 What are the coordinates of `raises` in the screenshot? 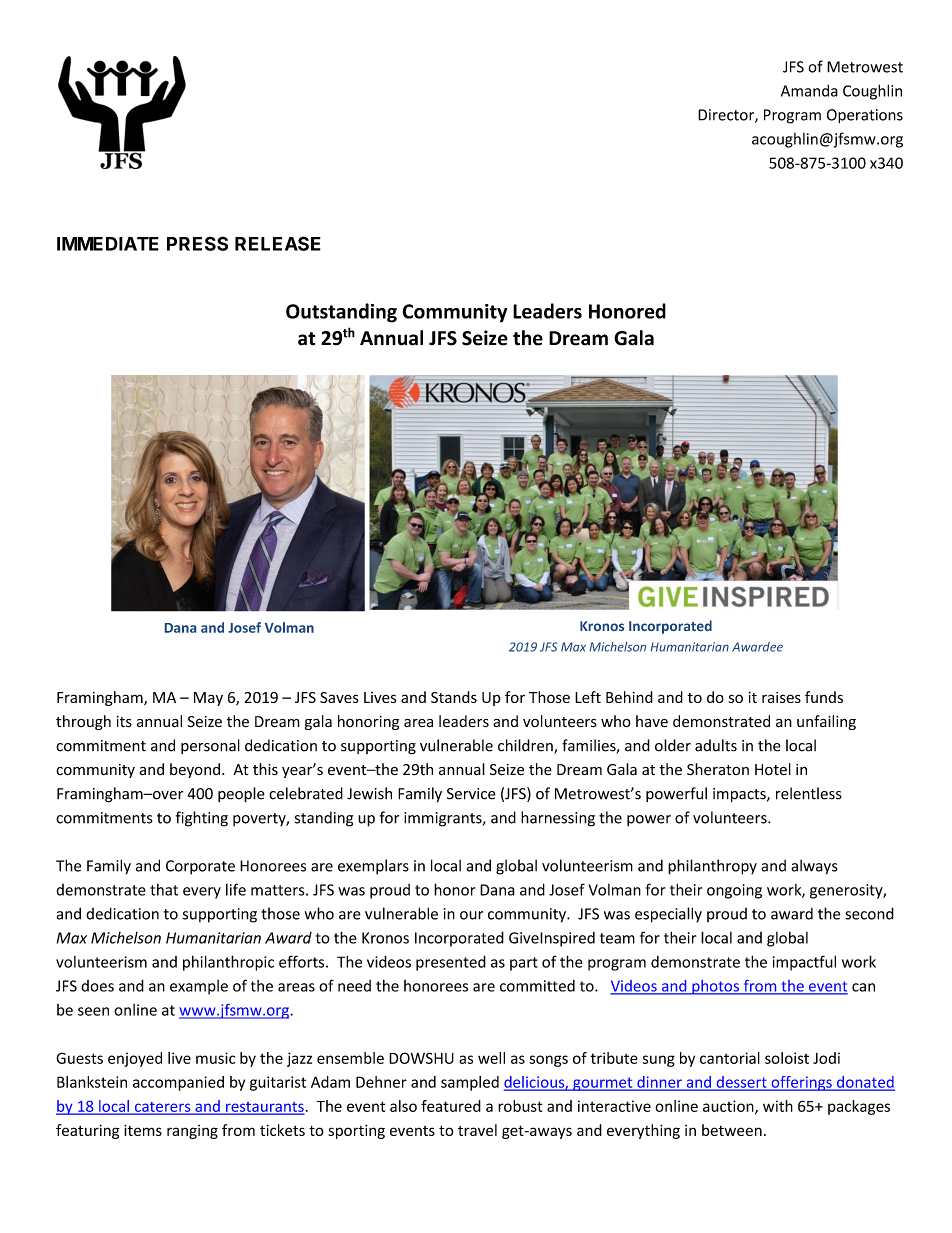 It's located at (781, 697).
